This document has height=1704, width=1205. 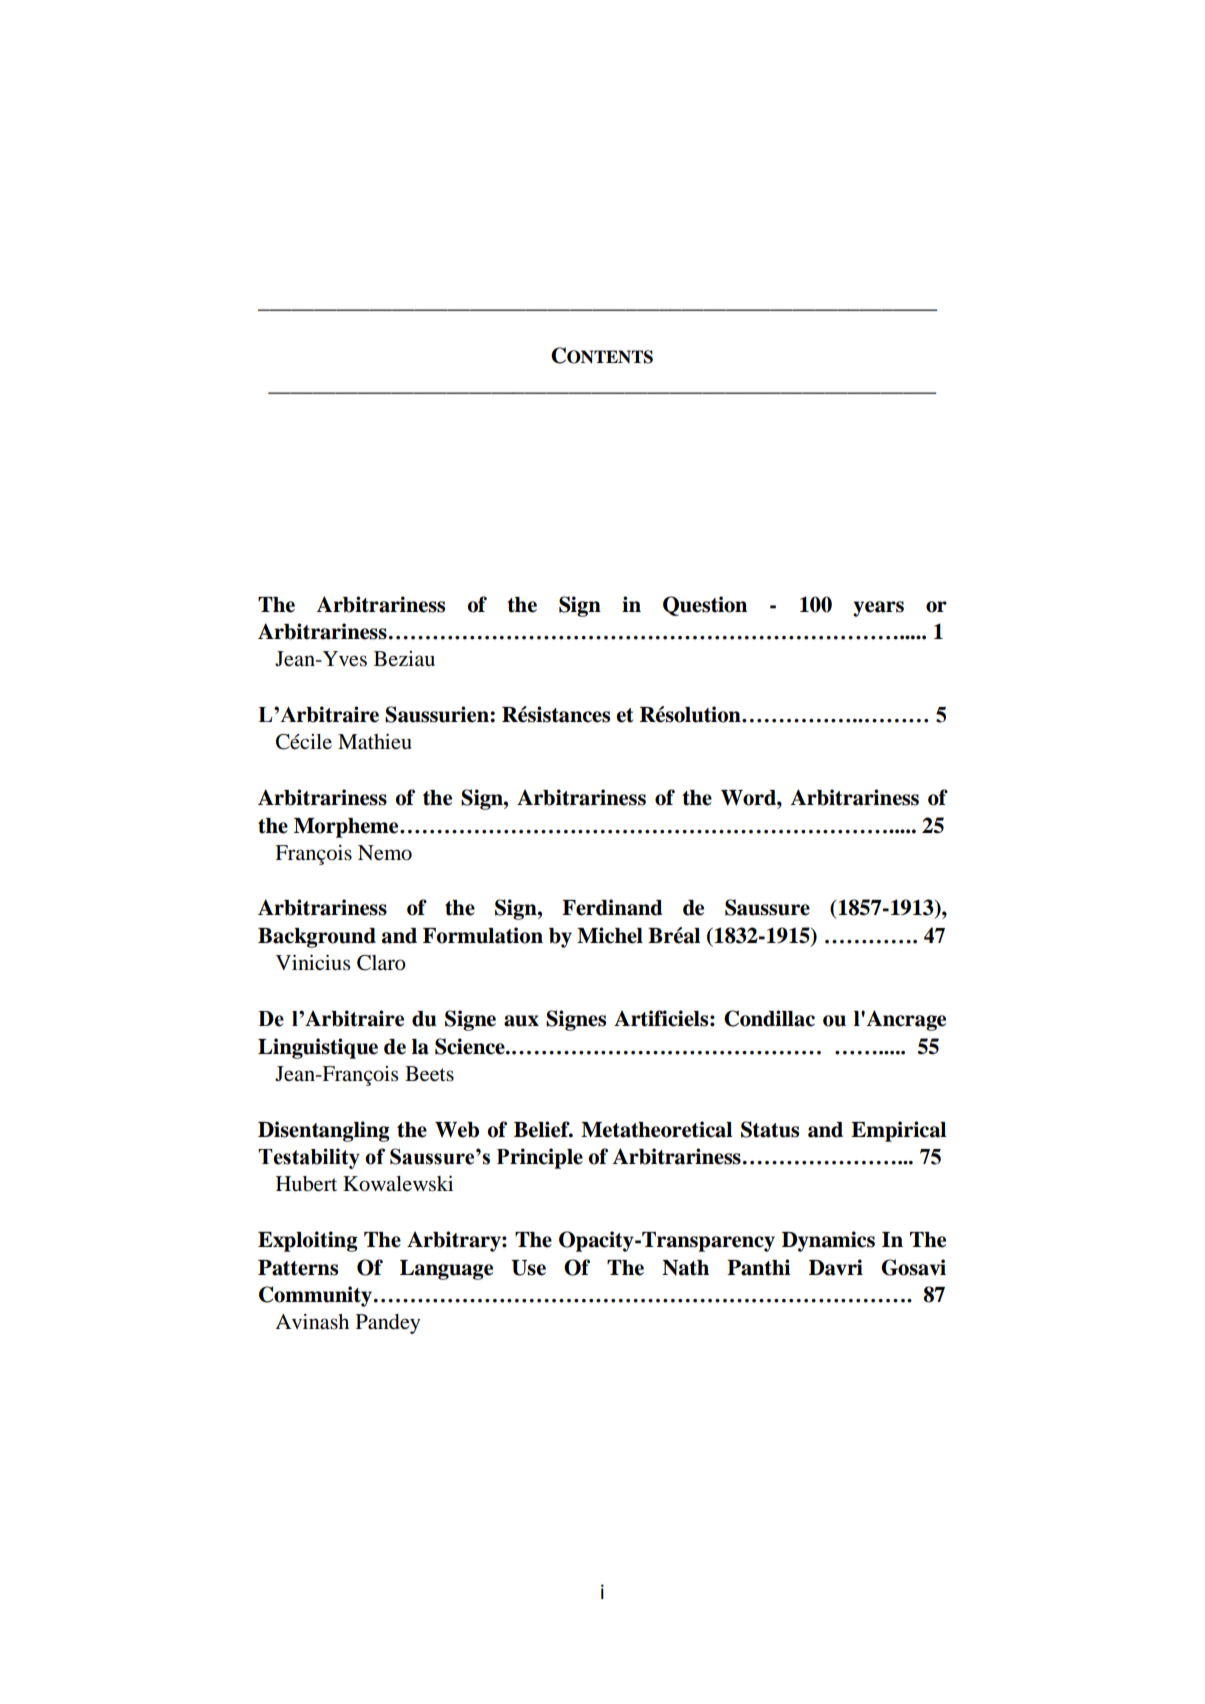 What do you see at coordinates (375, 741) in the document?
I see `Mathieu` at bounding box center [375, 741].
